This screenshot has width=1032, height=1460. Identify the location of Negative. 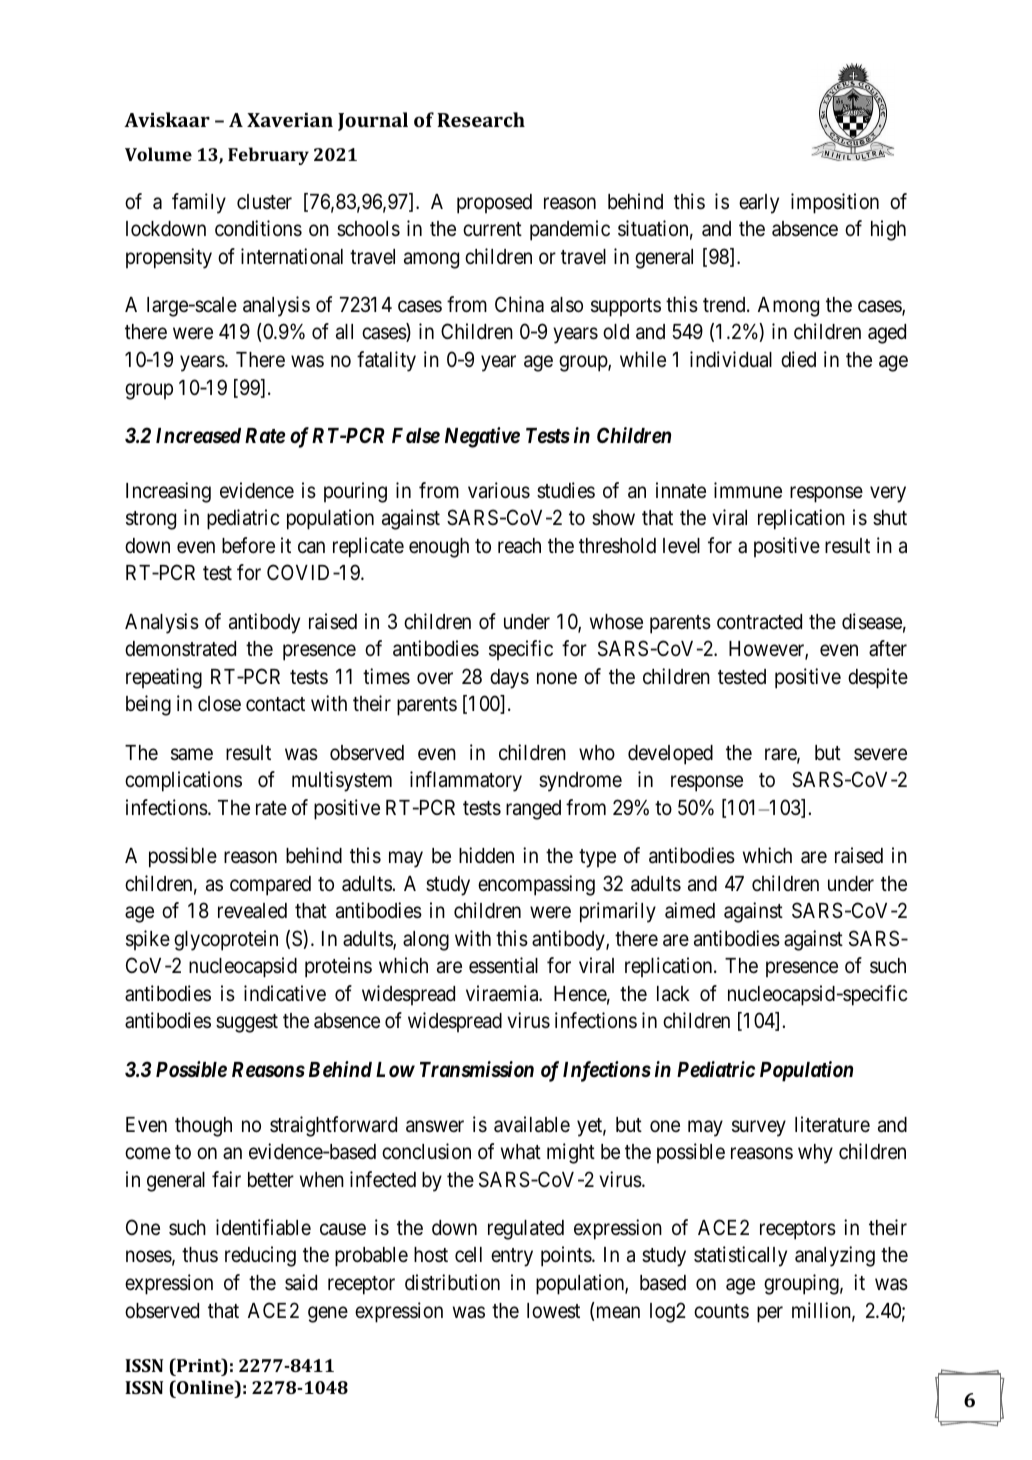
(482, 437).
